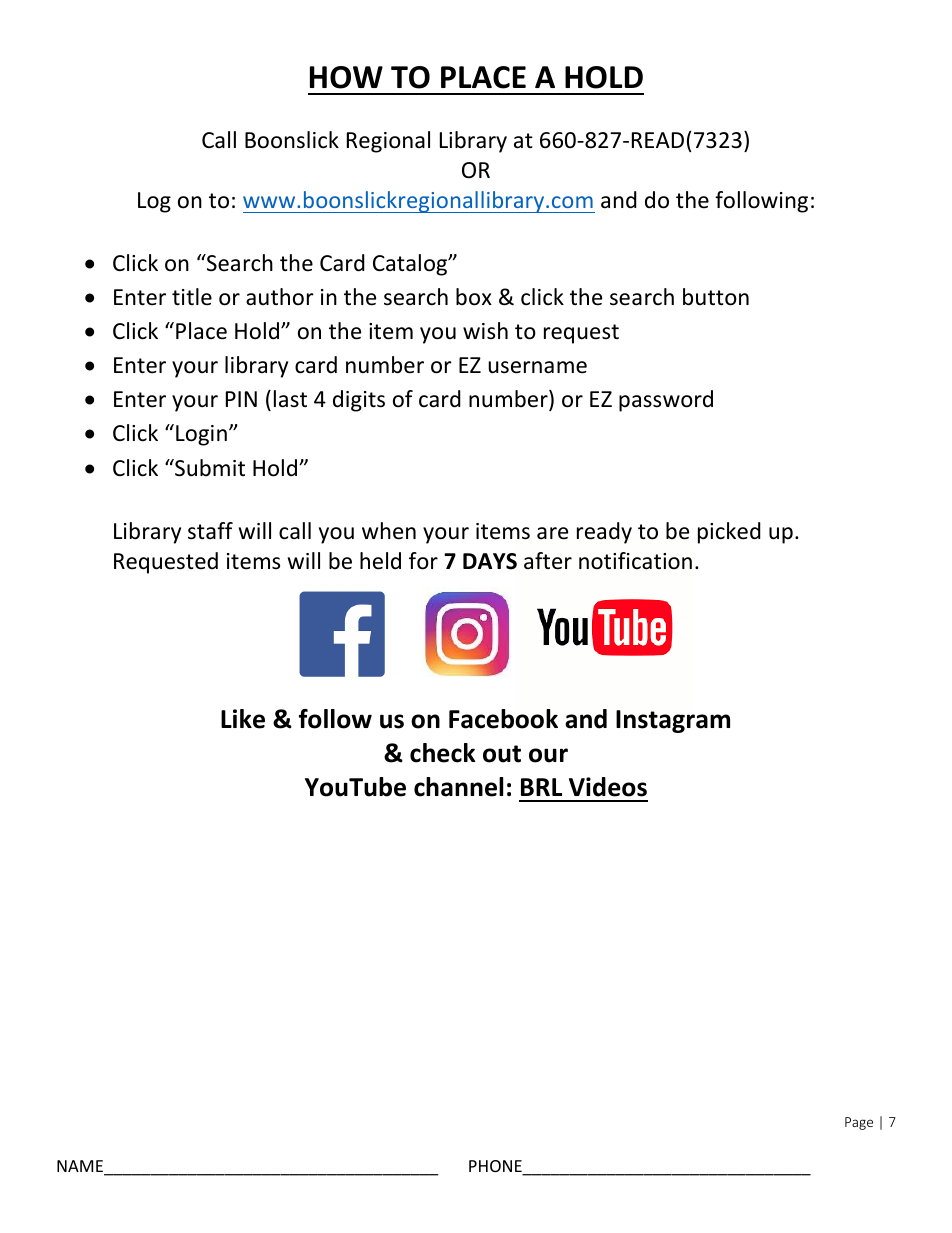  What do you see at coordinates (210, 531) in the document?
I see `staff` at bounding box center [210, 531].
